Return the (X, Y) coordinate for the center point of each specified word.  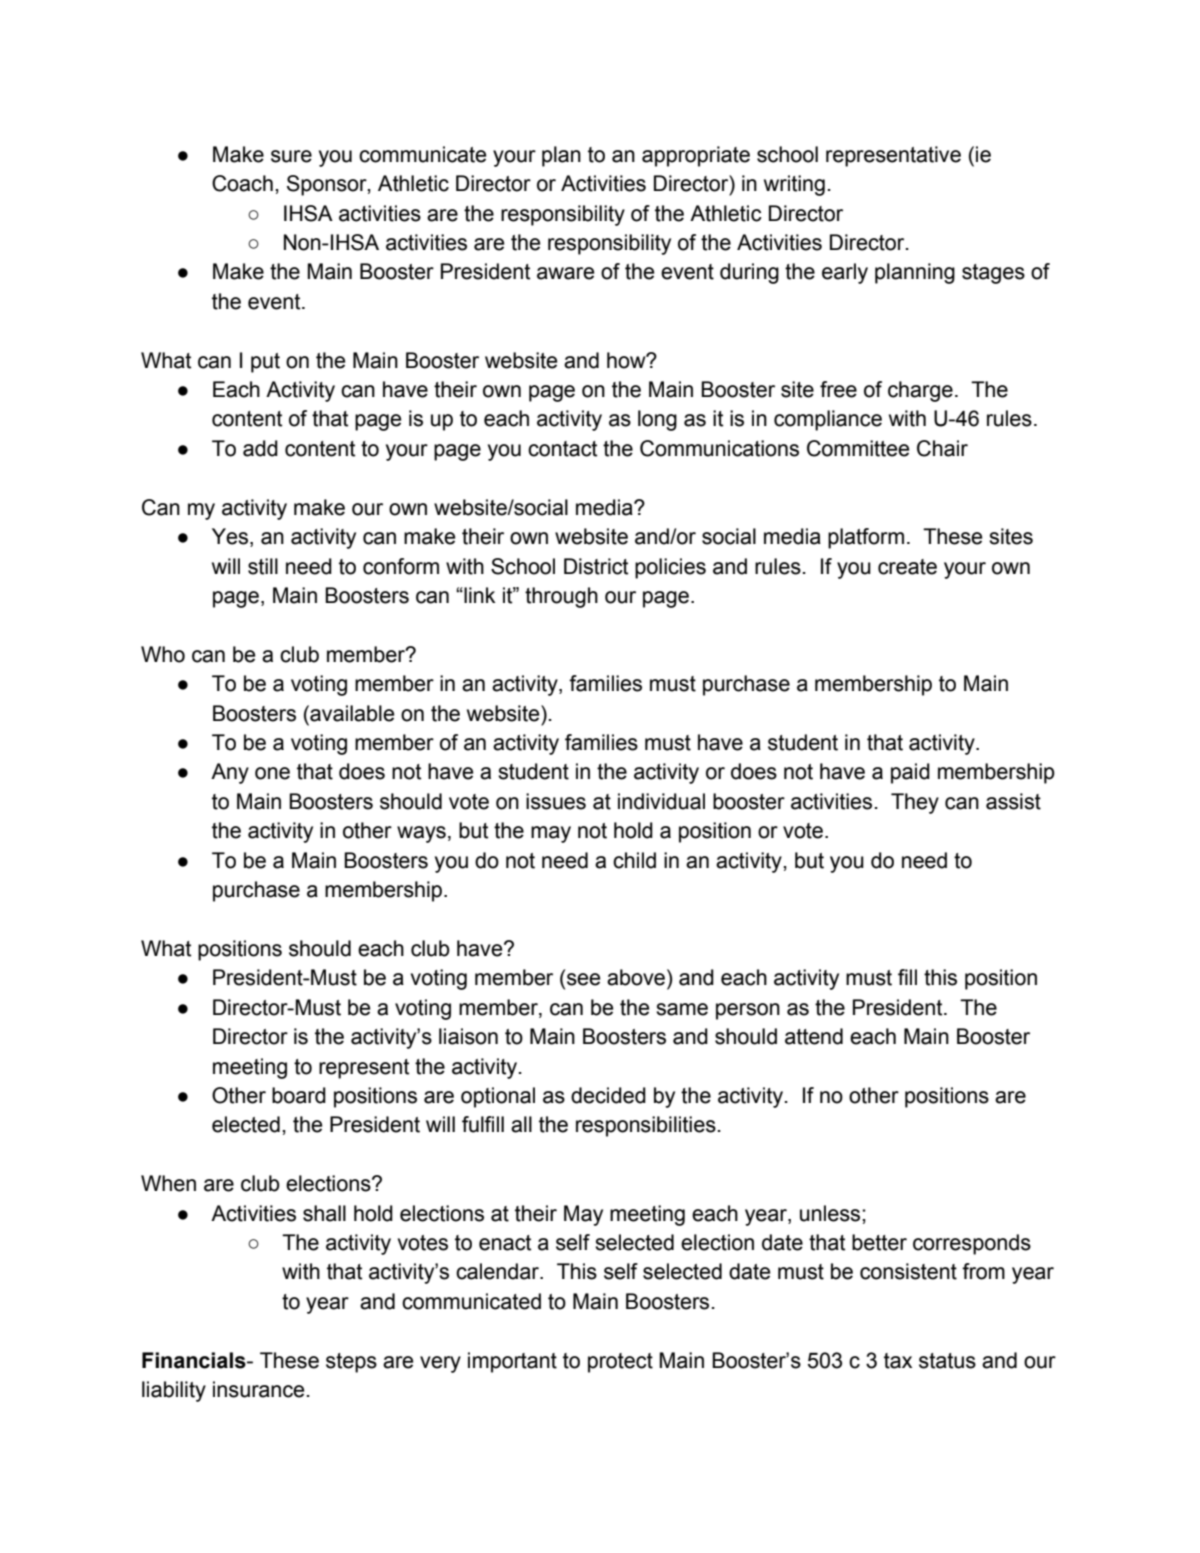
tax (898, 1361)
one (272, 773)
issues (556, 801)
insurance (258, 1389)
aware (565, 273)
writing (794, 185)
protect (620, 1363)
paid (910, 773)
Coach (242, 183)
